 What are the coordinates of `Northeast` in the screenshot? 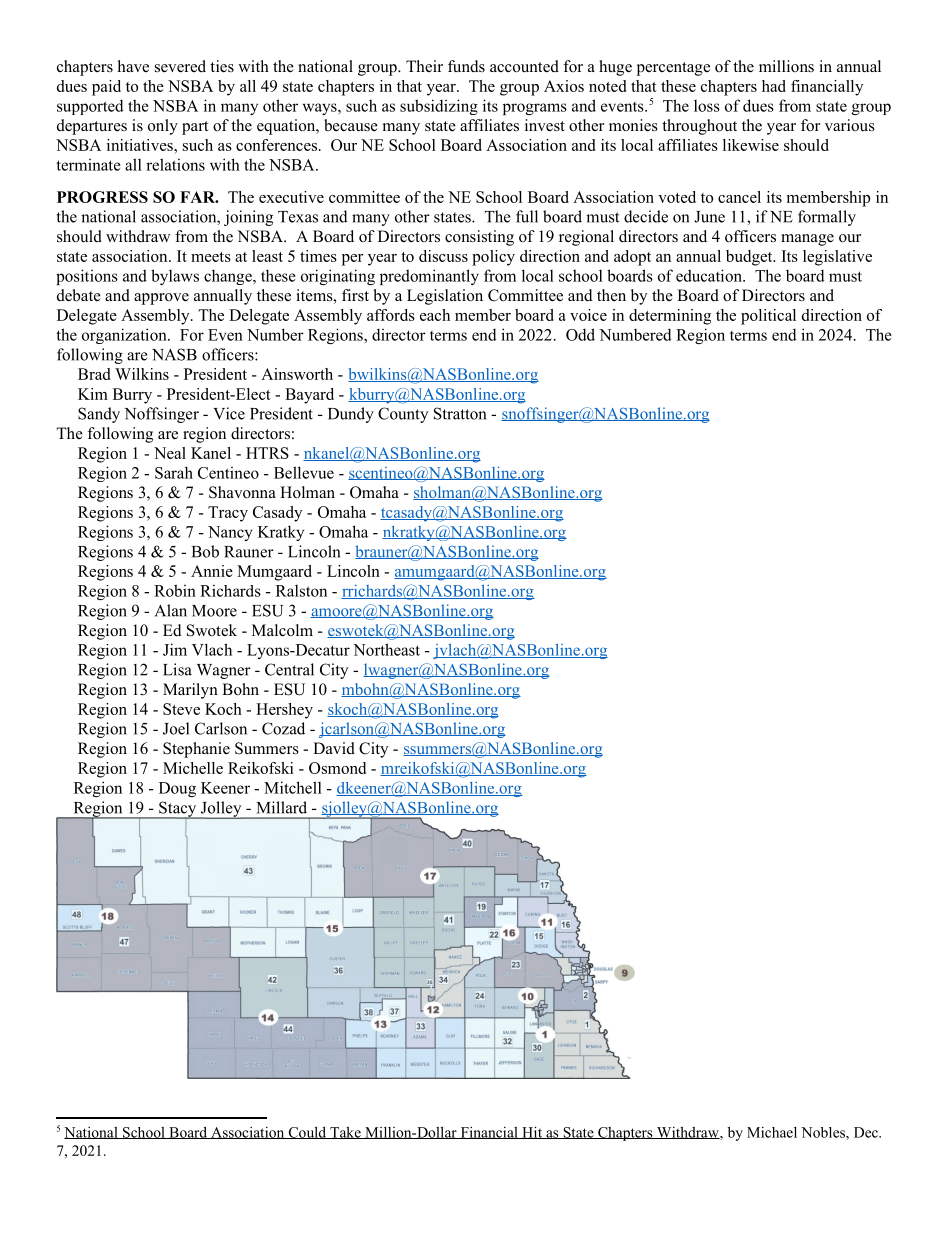 It's located at (386, 649).
